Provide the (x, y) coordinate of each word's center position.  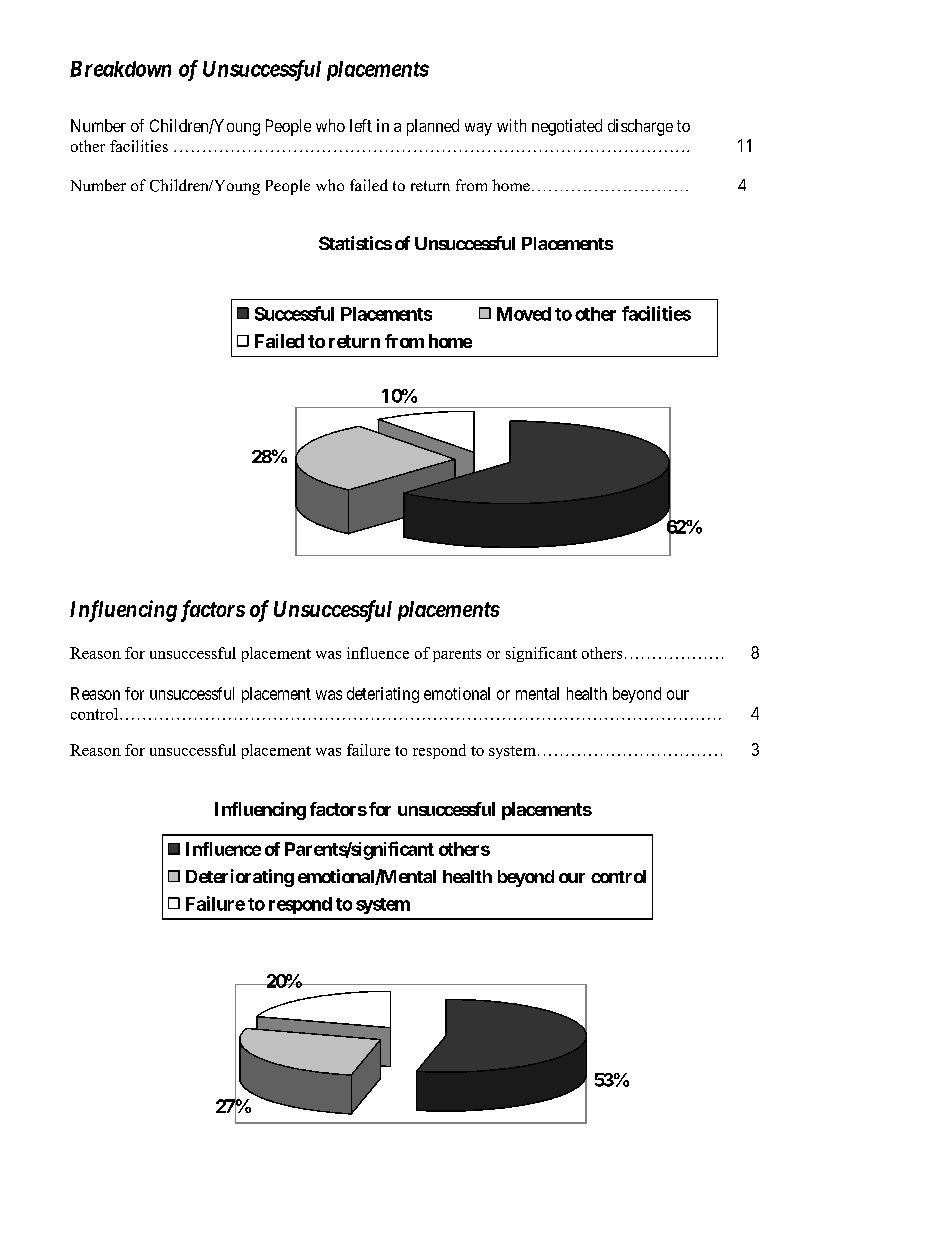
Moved (524, 314)
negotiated (567, 127)
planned (433, 127)
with (511, 125)
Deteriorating (240, 878)
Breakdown (120, 69)
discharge (640, 127)
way (478, 129)
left (361, 125)
